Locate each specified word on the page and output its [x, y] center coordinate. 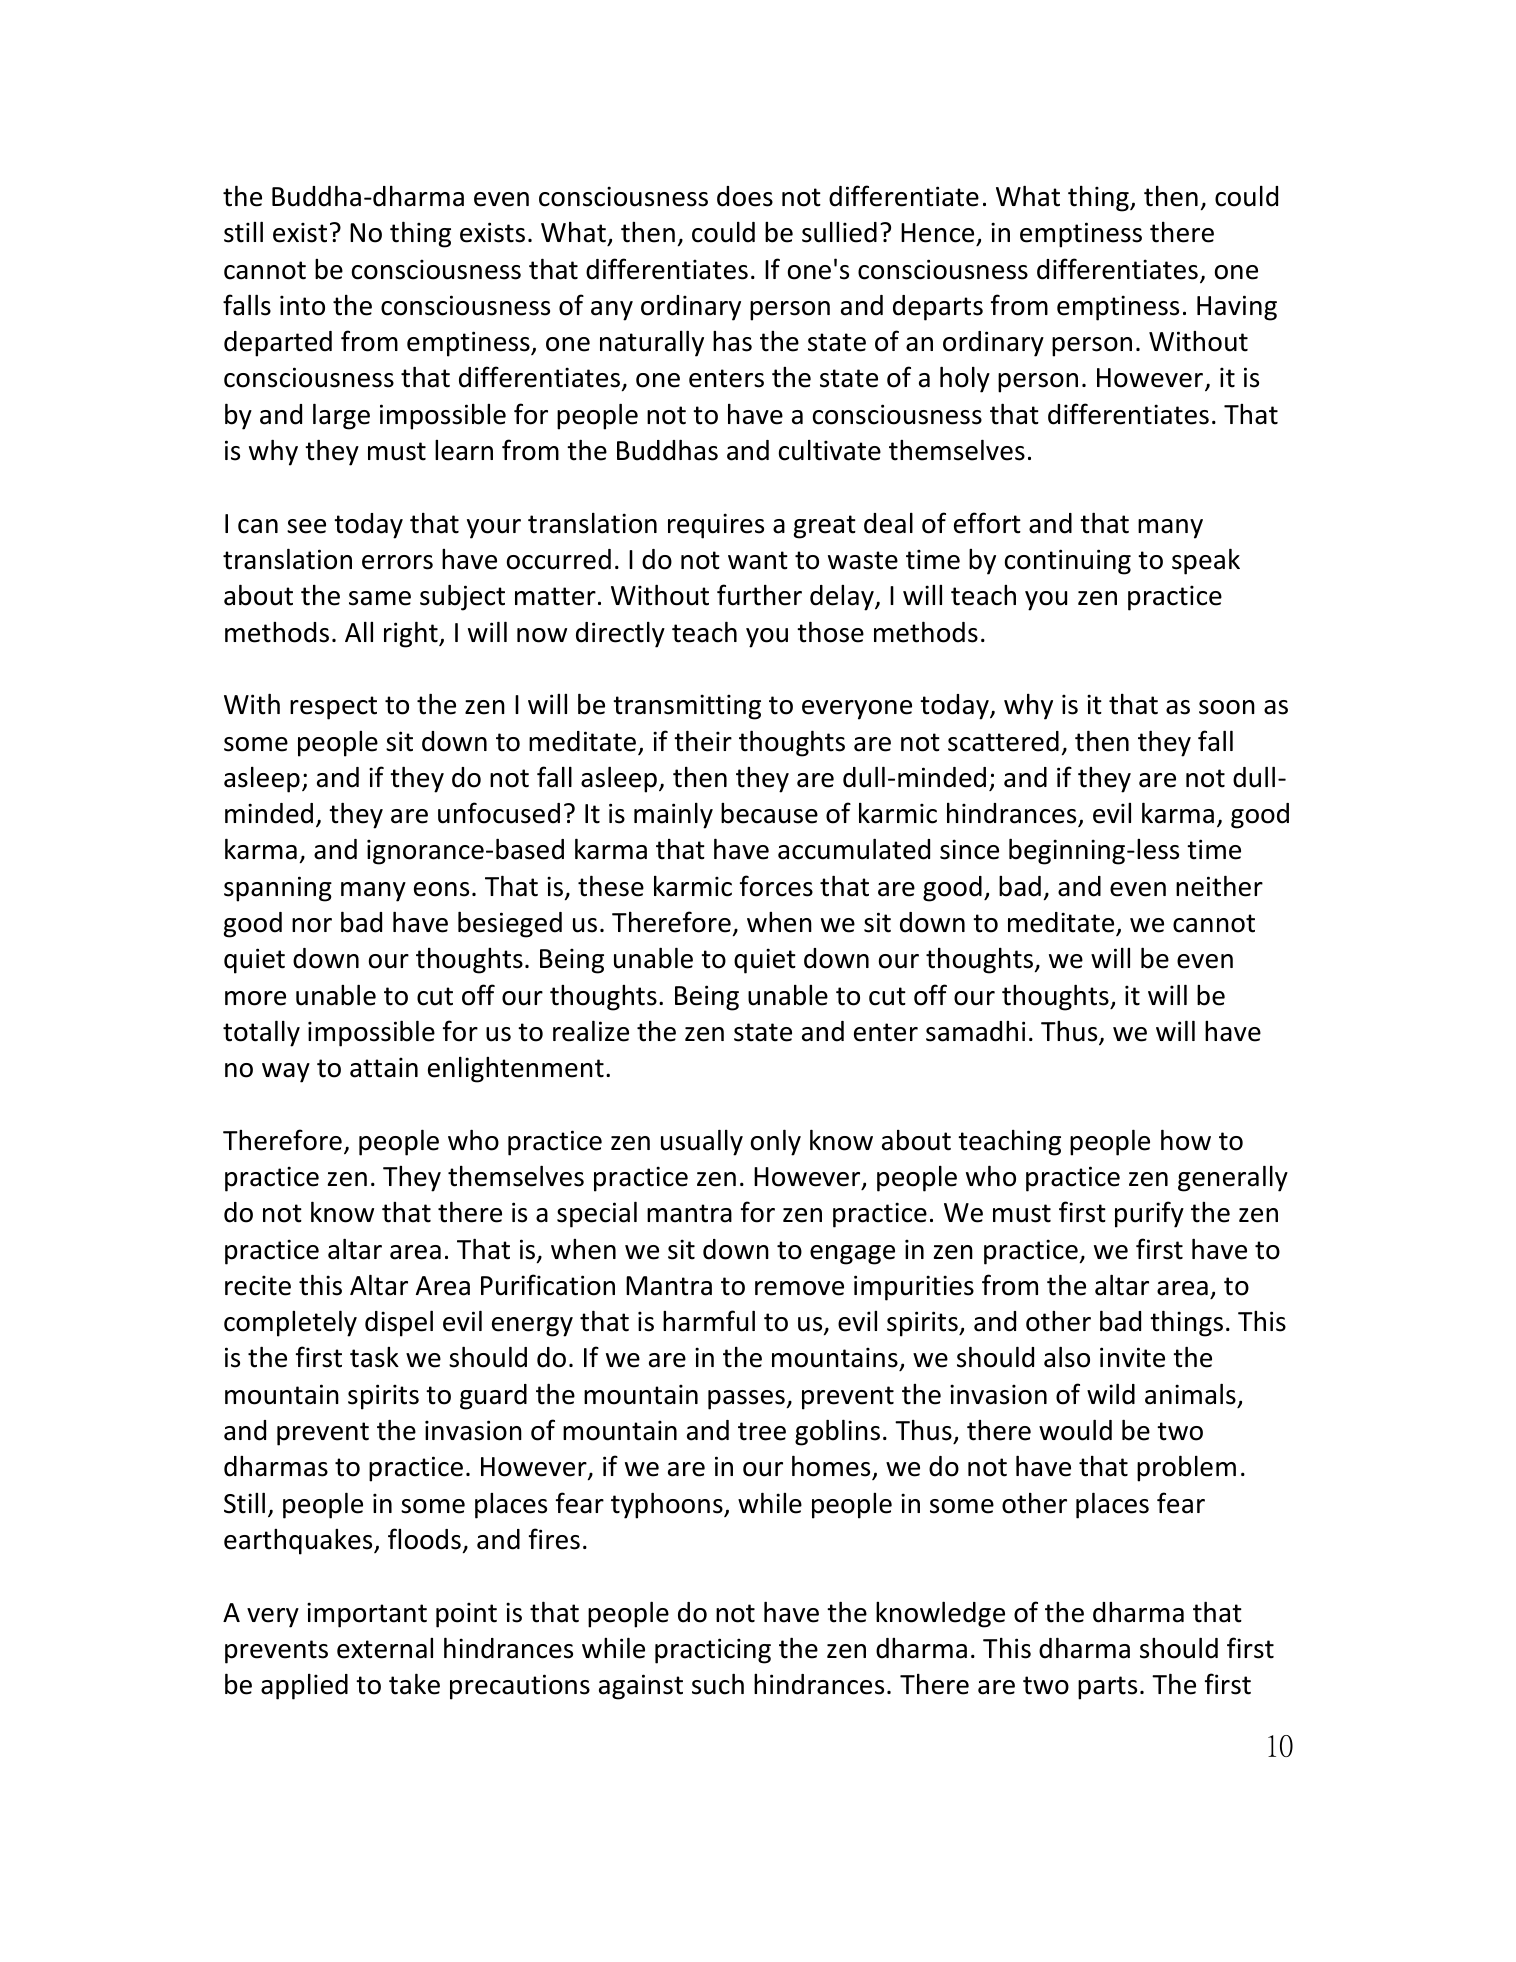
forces [776, 886]
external [385, 1648]
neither [1219, 886]
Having [1237, 308]
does [745, 196]
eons [441, 889]
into [302, 305]
